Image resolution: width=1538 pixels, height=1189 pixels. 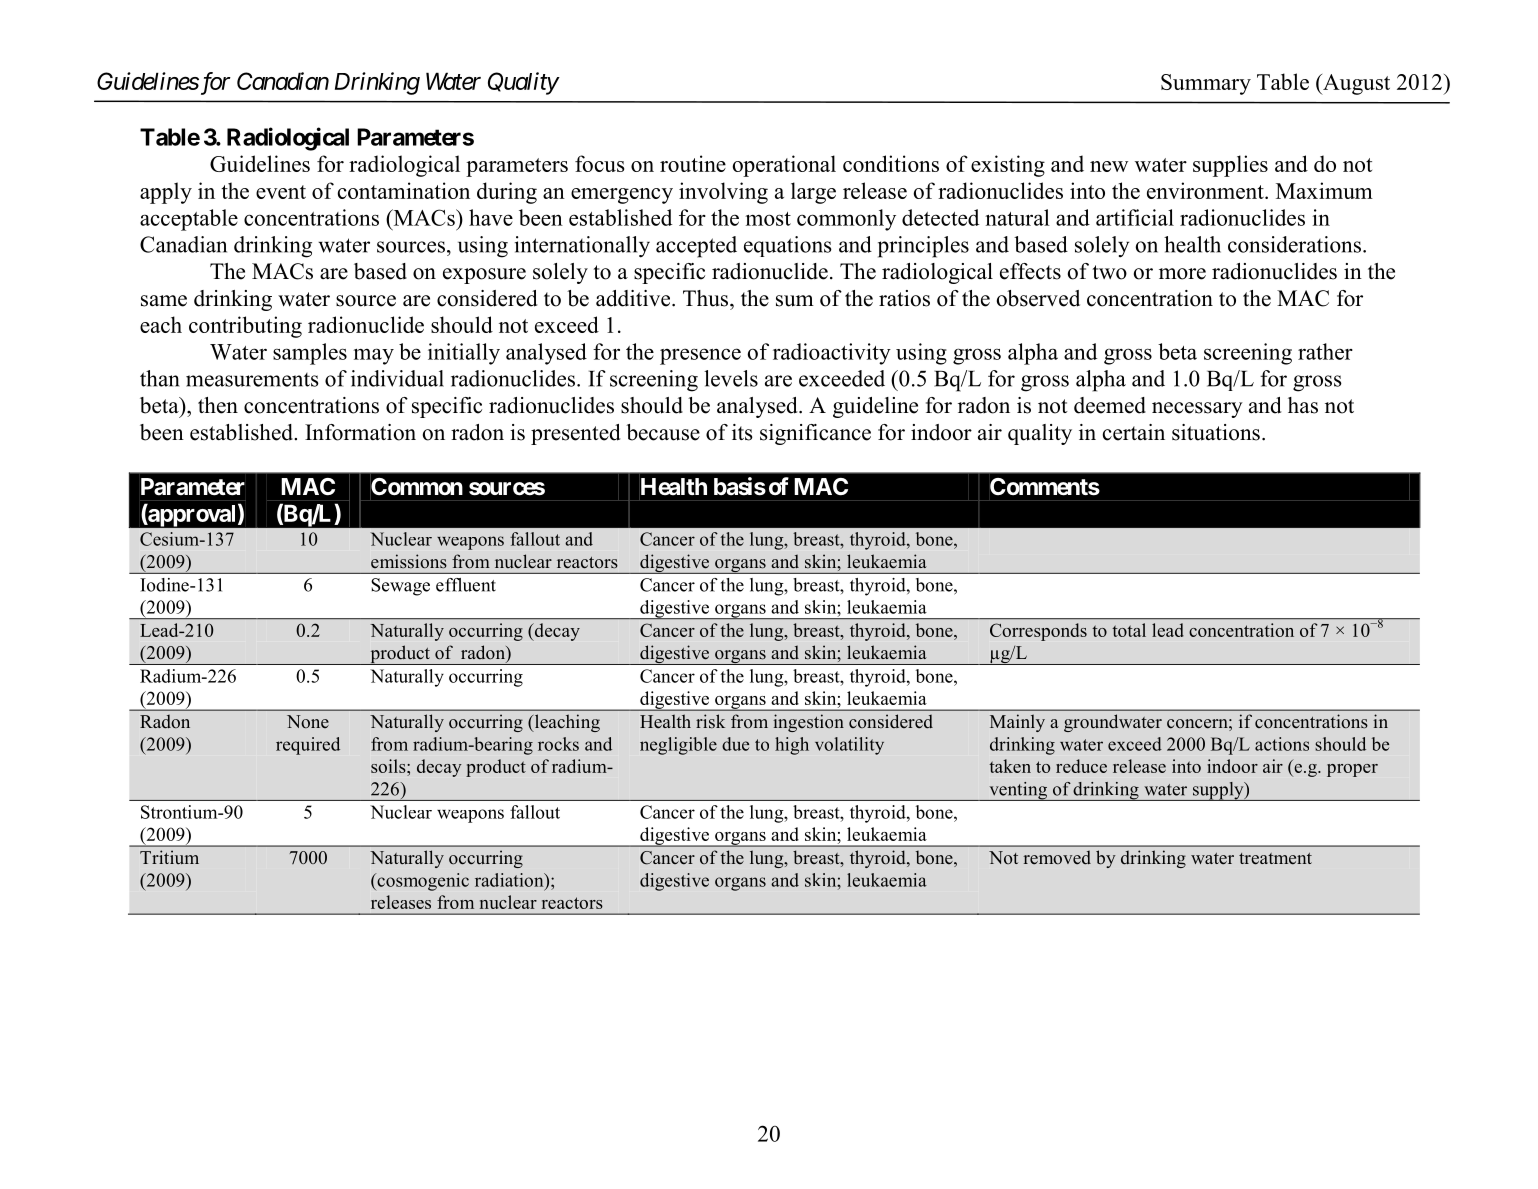 What do you see at coordinates (281, 192) in the document?
I see `event` at bounding box center [281, 192].
